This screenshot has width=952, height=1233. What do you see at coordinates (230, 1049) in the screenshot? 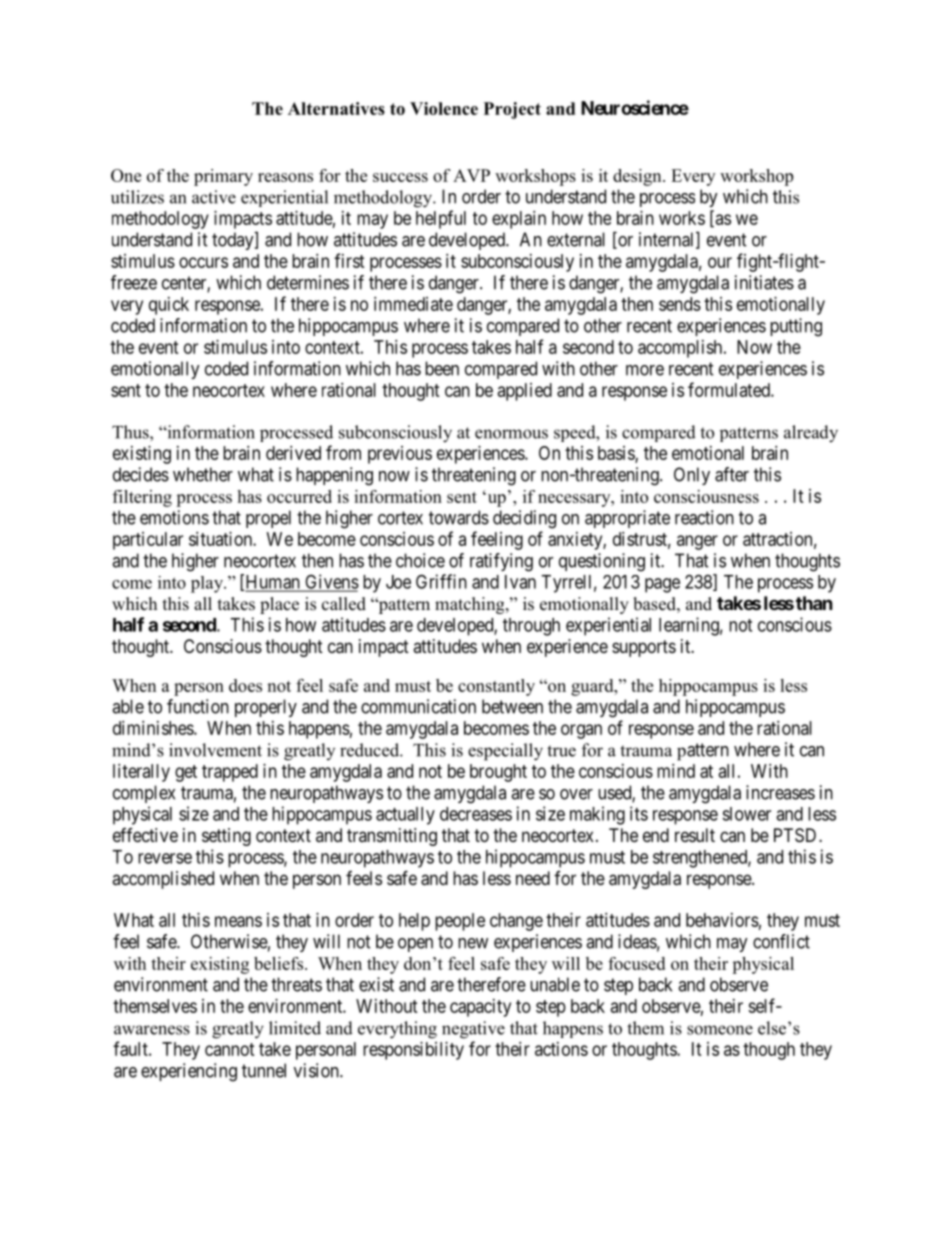
I see `cannot` at bounding box center [230, 1049].
